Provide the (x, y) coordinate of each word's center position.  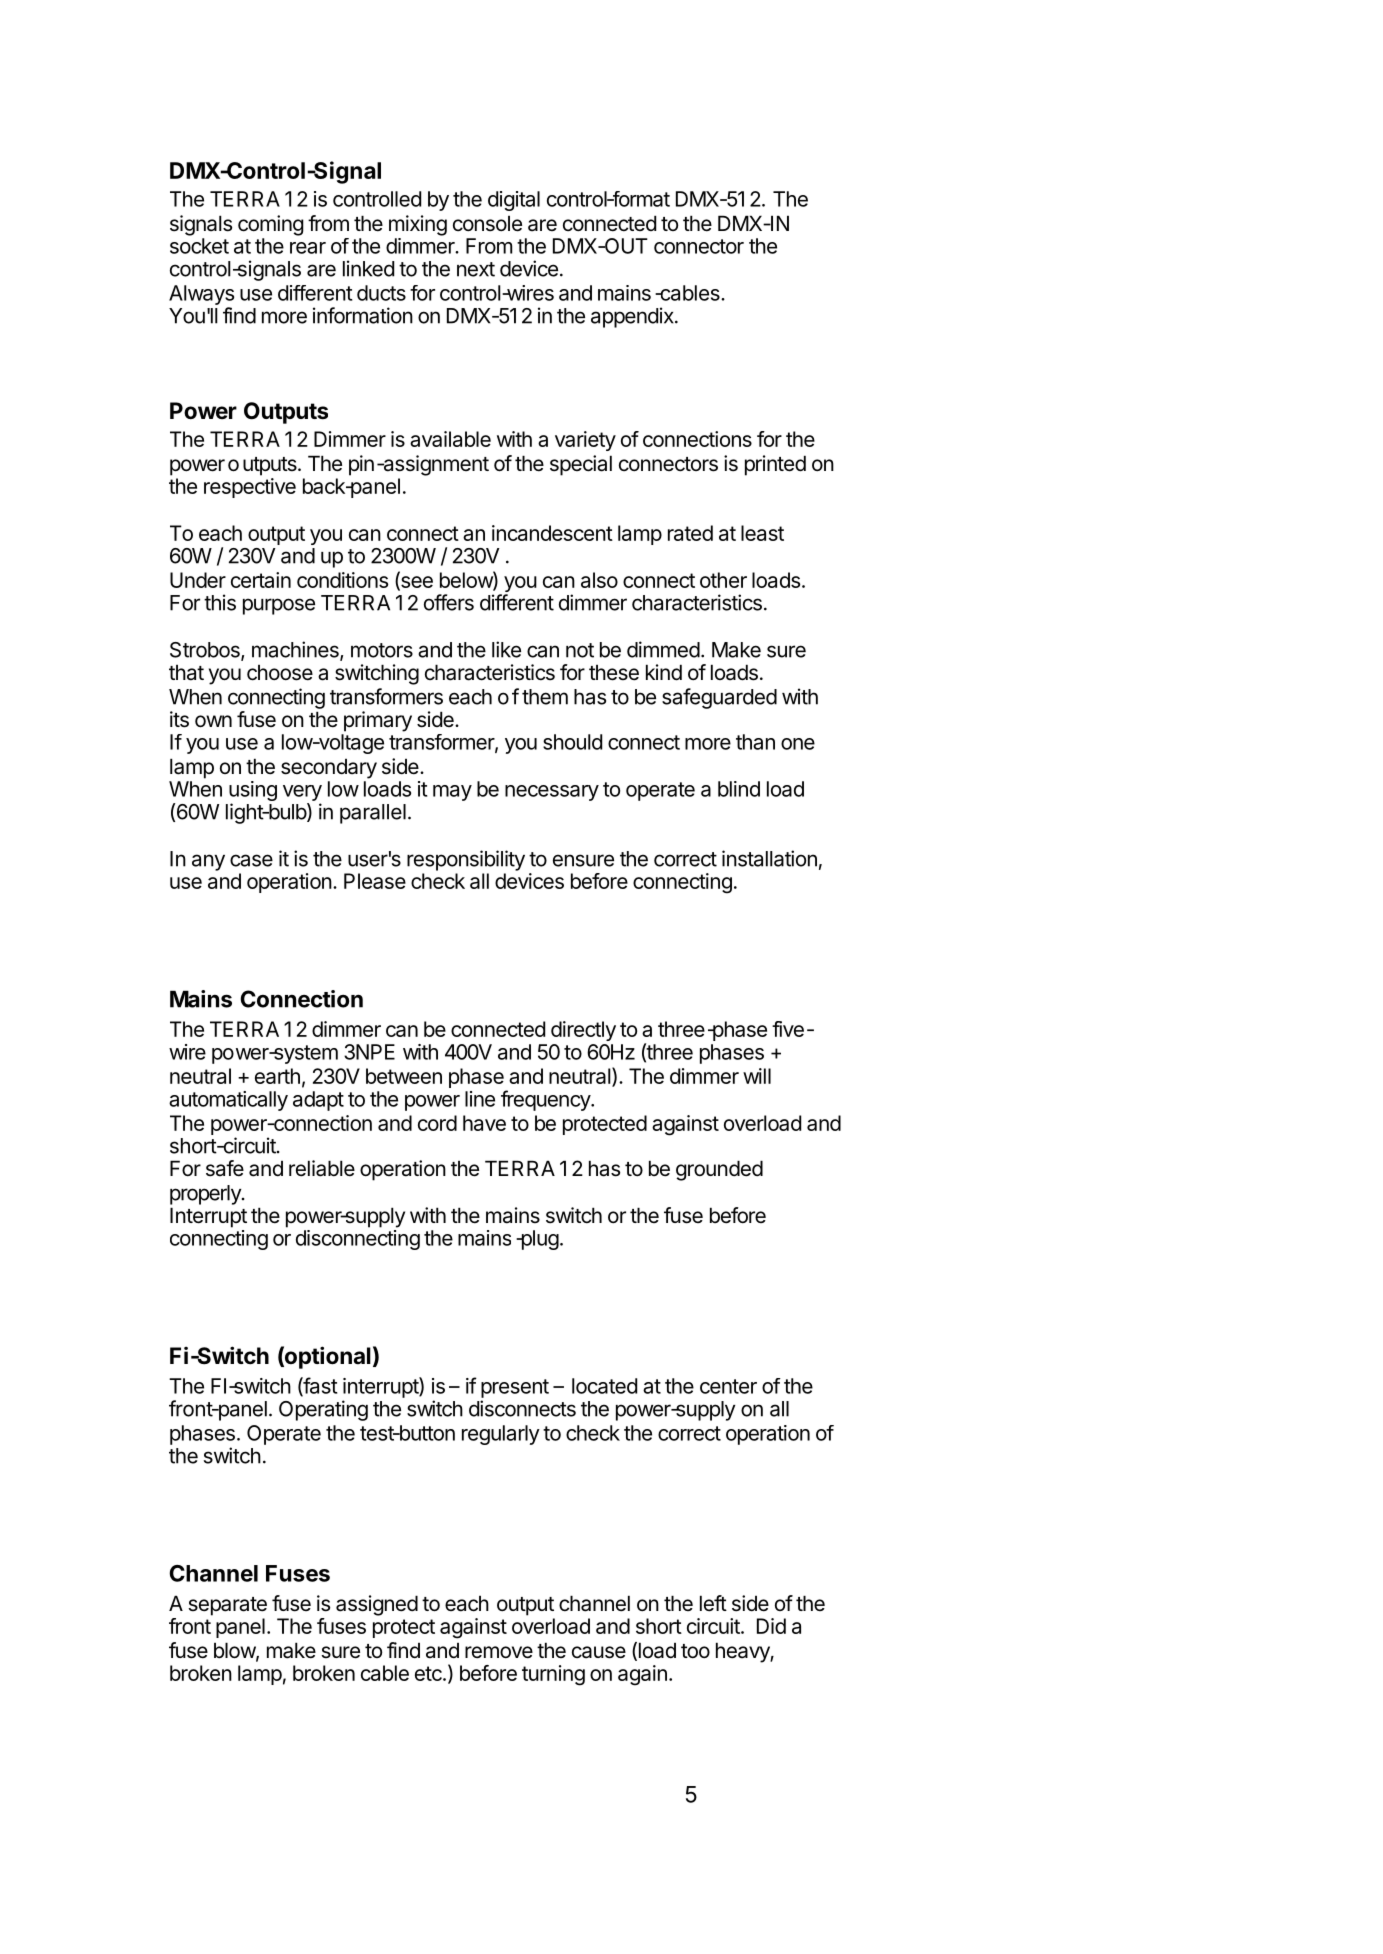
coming (271, 225)
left (713, 1603)
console (487, 223)
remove (499, 1652)
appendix (633, 317)
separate (227, 1606)
